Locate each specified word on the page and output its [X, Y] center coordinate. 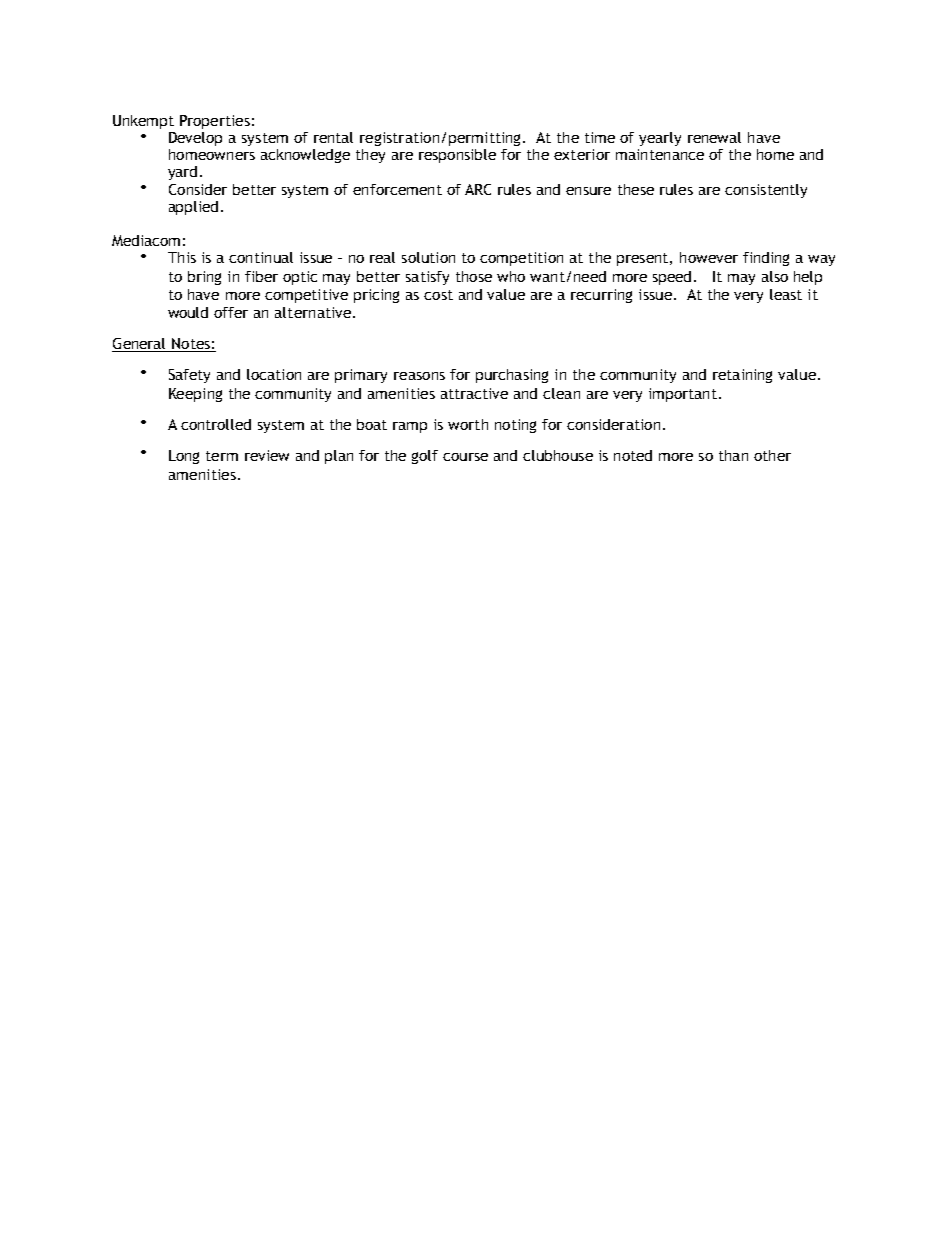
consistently [766, 191]
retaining [742, 376]
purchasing [512, 376]
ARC [478, 189]
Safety [189, 376]
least [786, 294]
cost [438, 295]
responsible [457, 156]
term [222, 456]
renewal [714, 137]
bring [204, 278]
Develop [195, 139]
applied [193, 208]
